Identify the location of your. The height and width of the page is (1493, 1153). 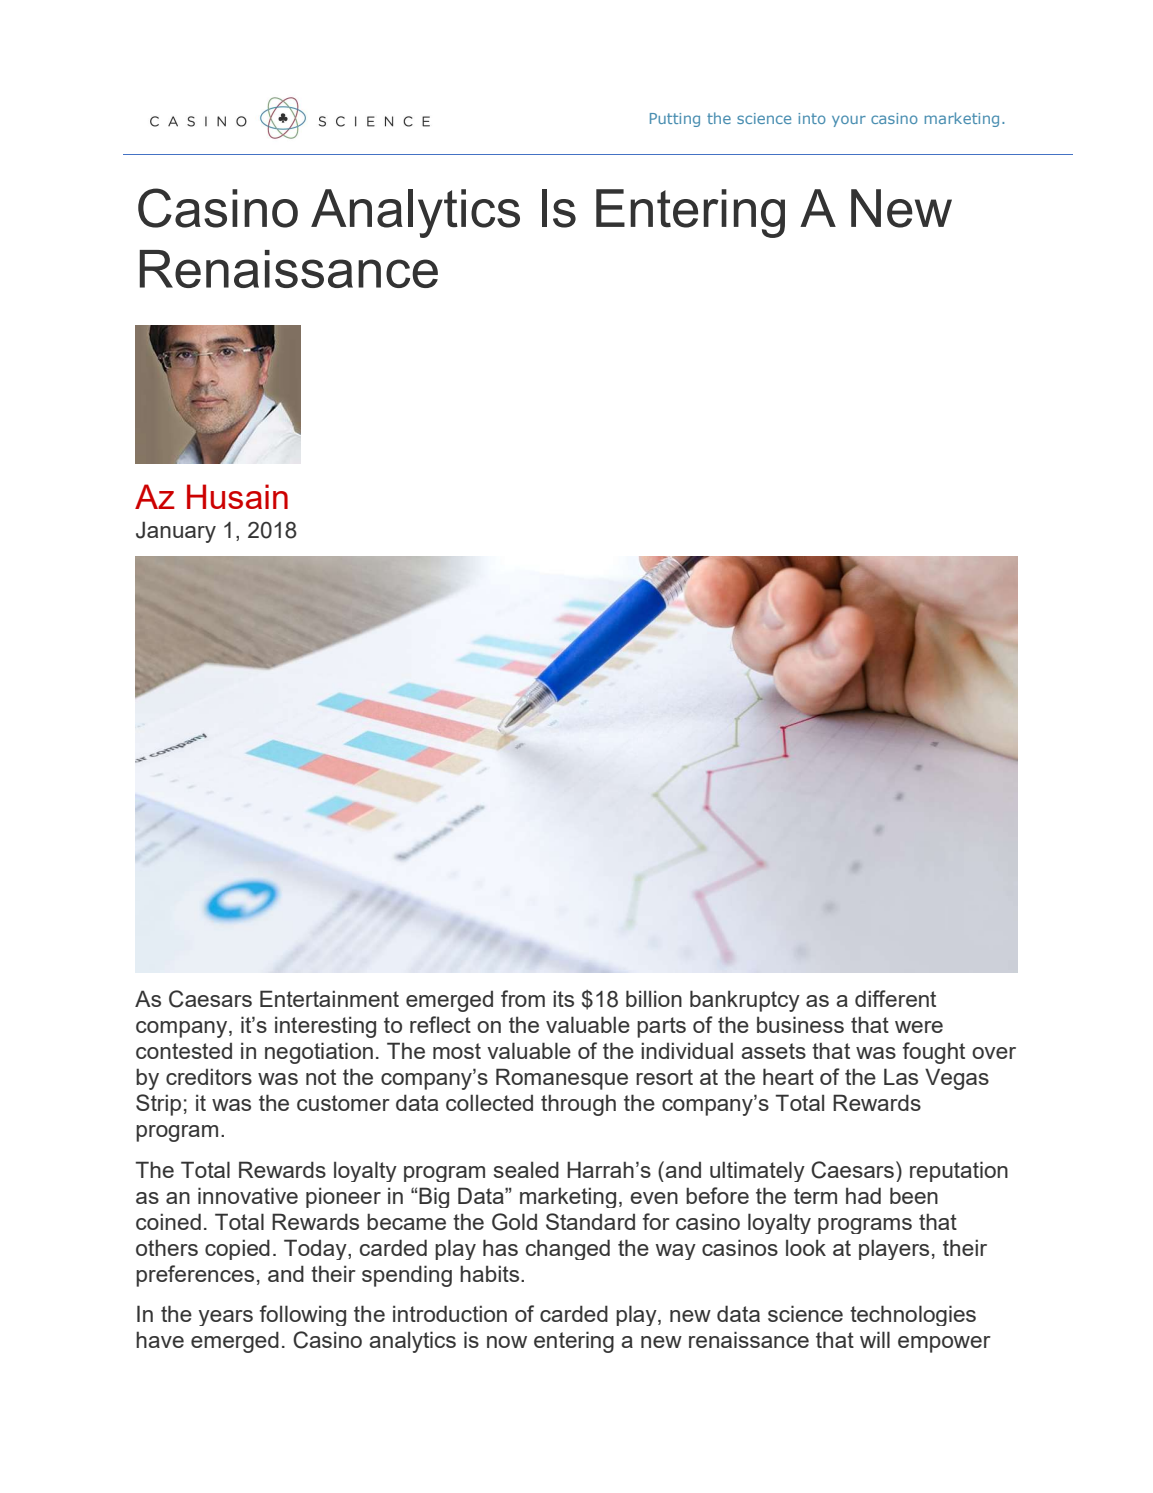
(849, 121).
